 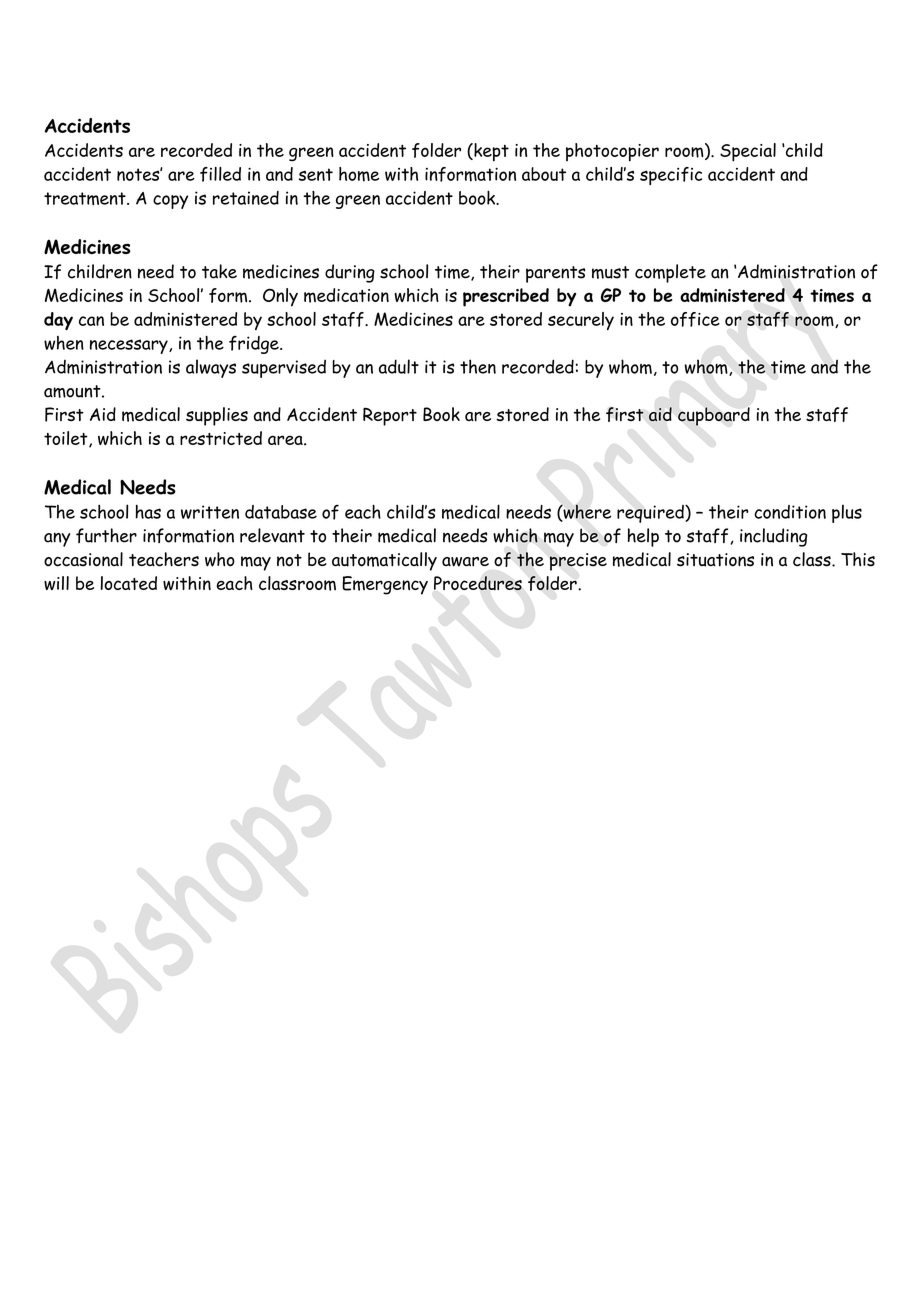 I want to click on take, so click(x=219, y=271).
